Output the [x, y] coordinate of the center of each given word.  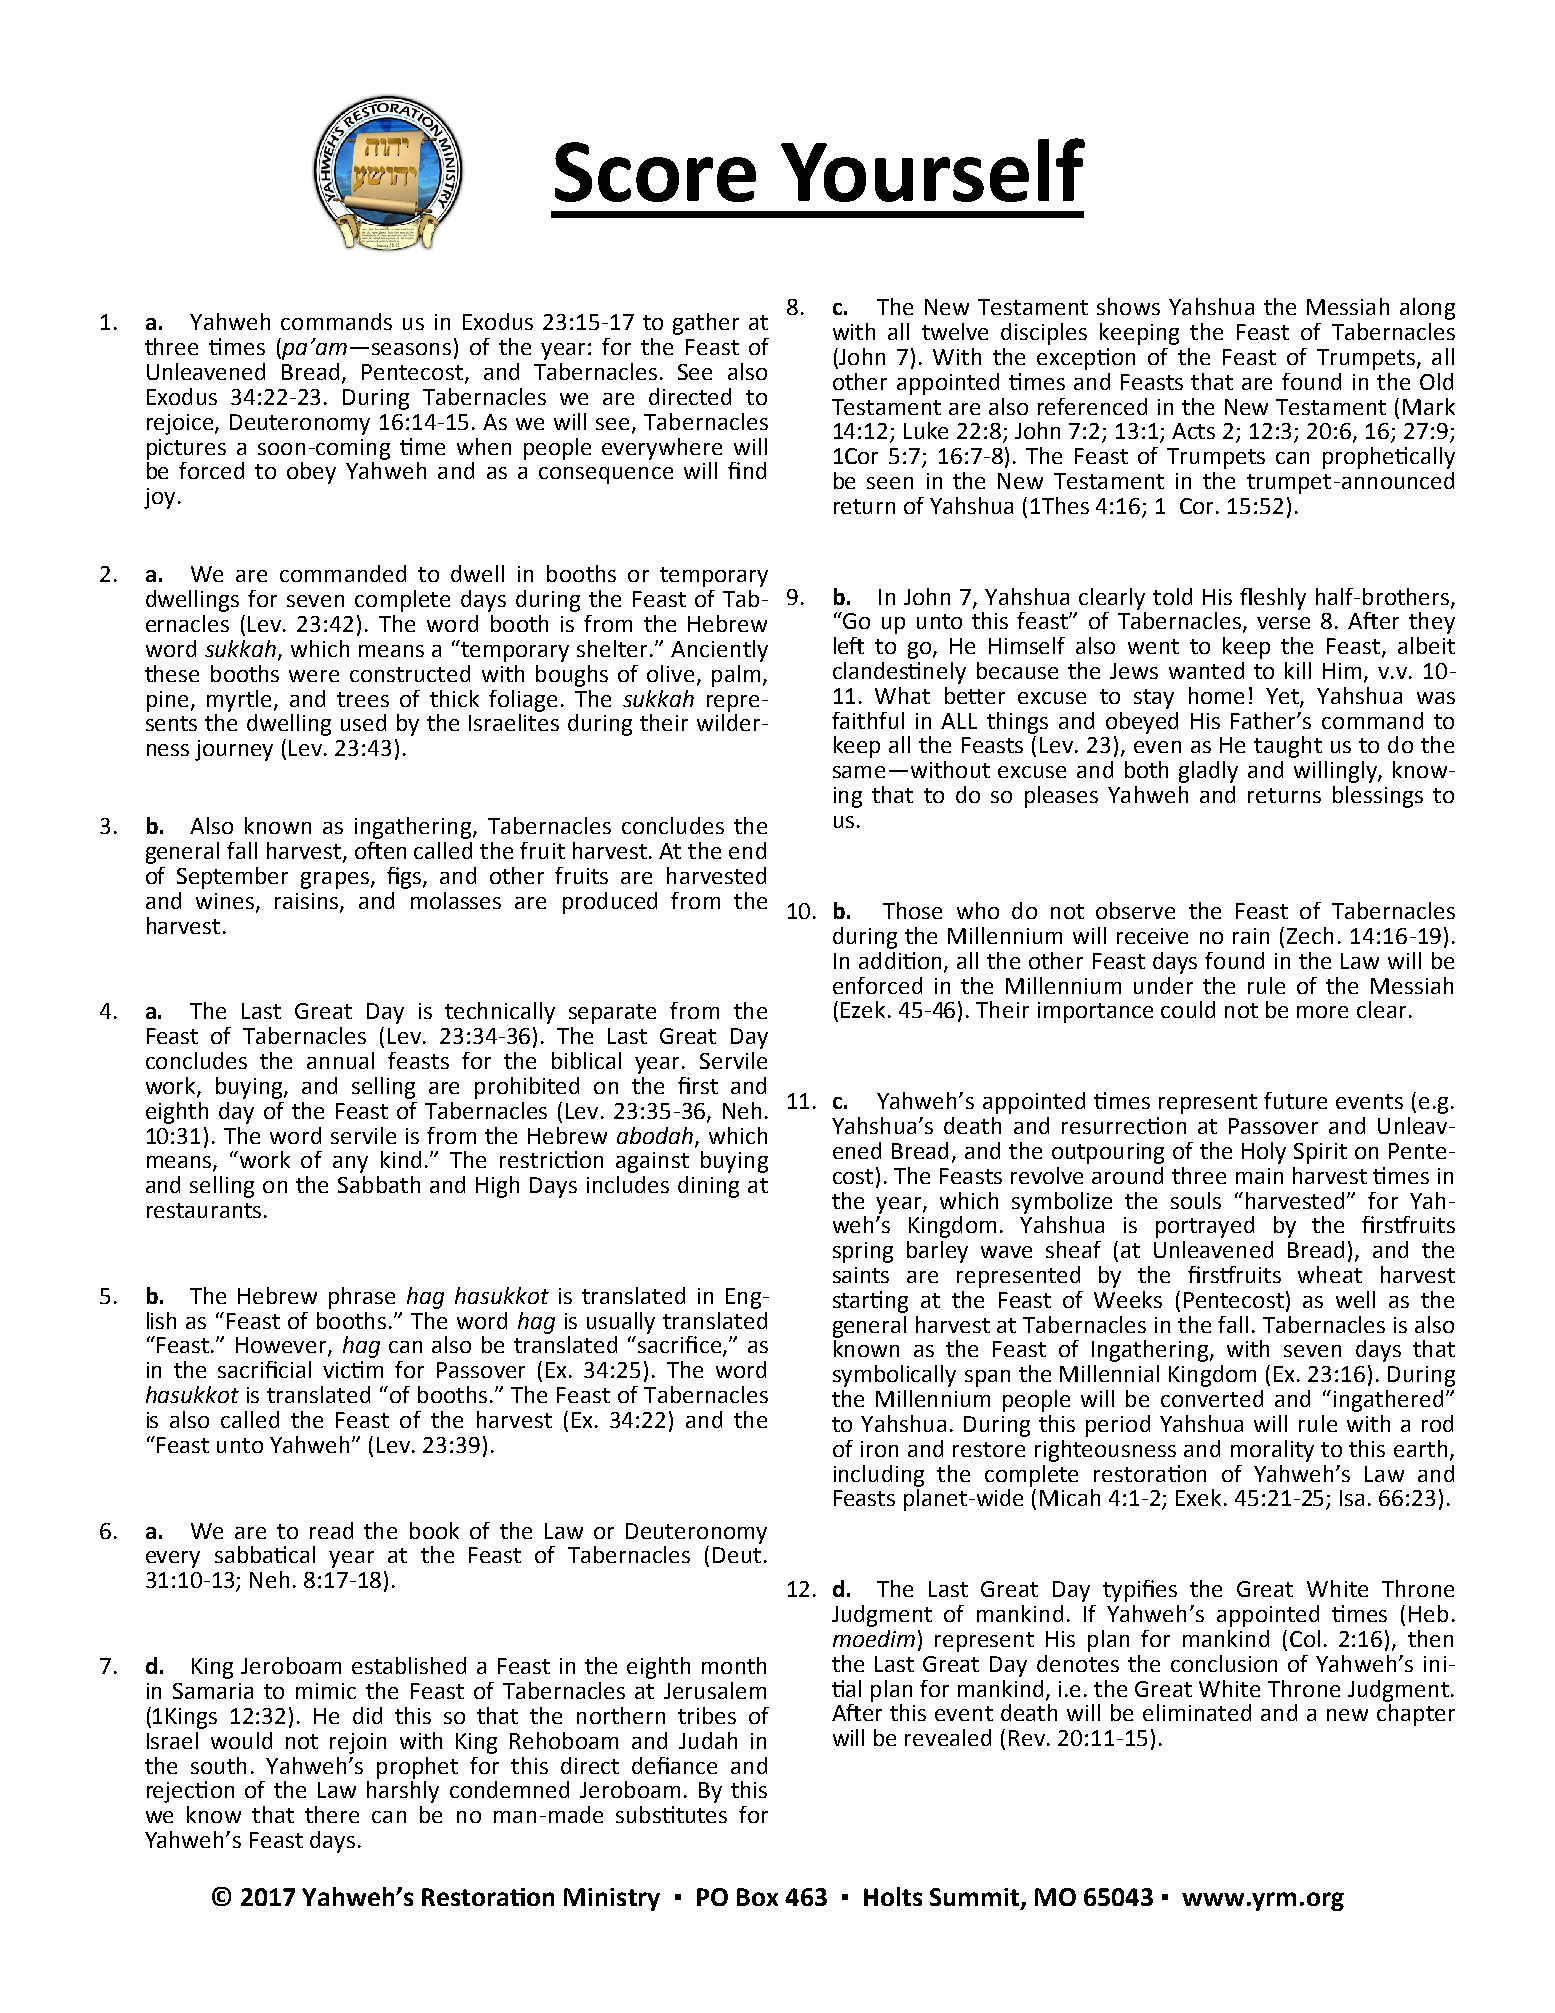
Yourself [933, 170]
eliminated [1197, 1712]
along [1427, 309]
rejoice [181, 424]
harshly [403, 1790]
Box [757, 1897]
